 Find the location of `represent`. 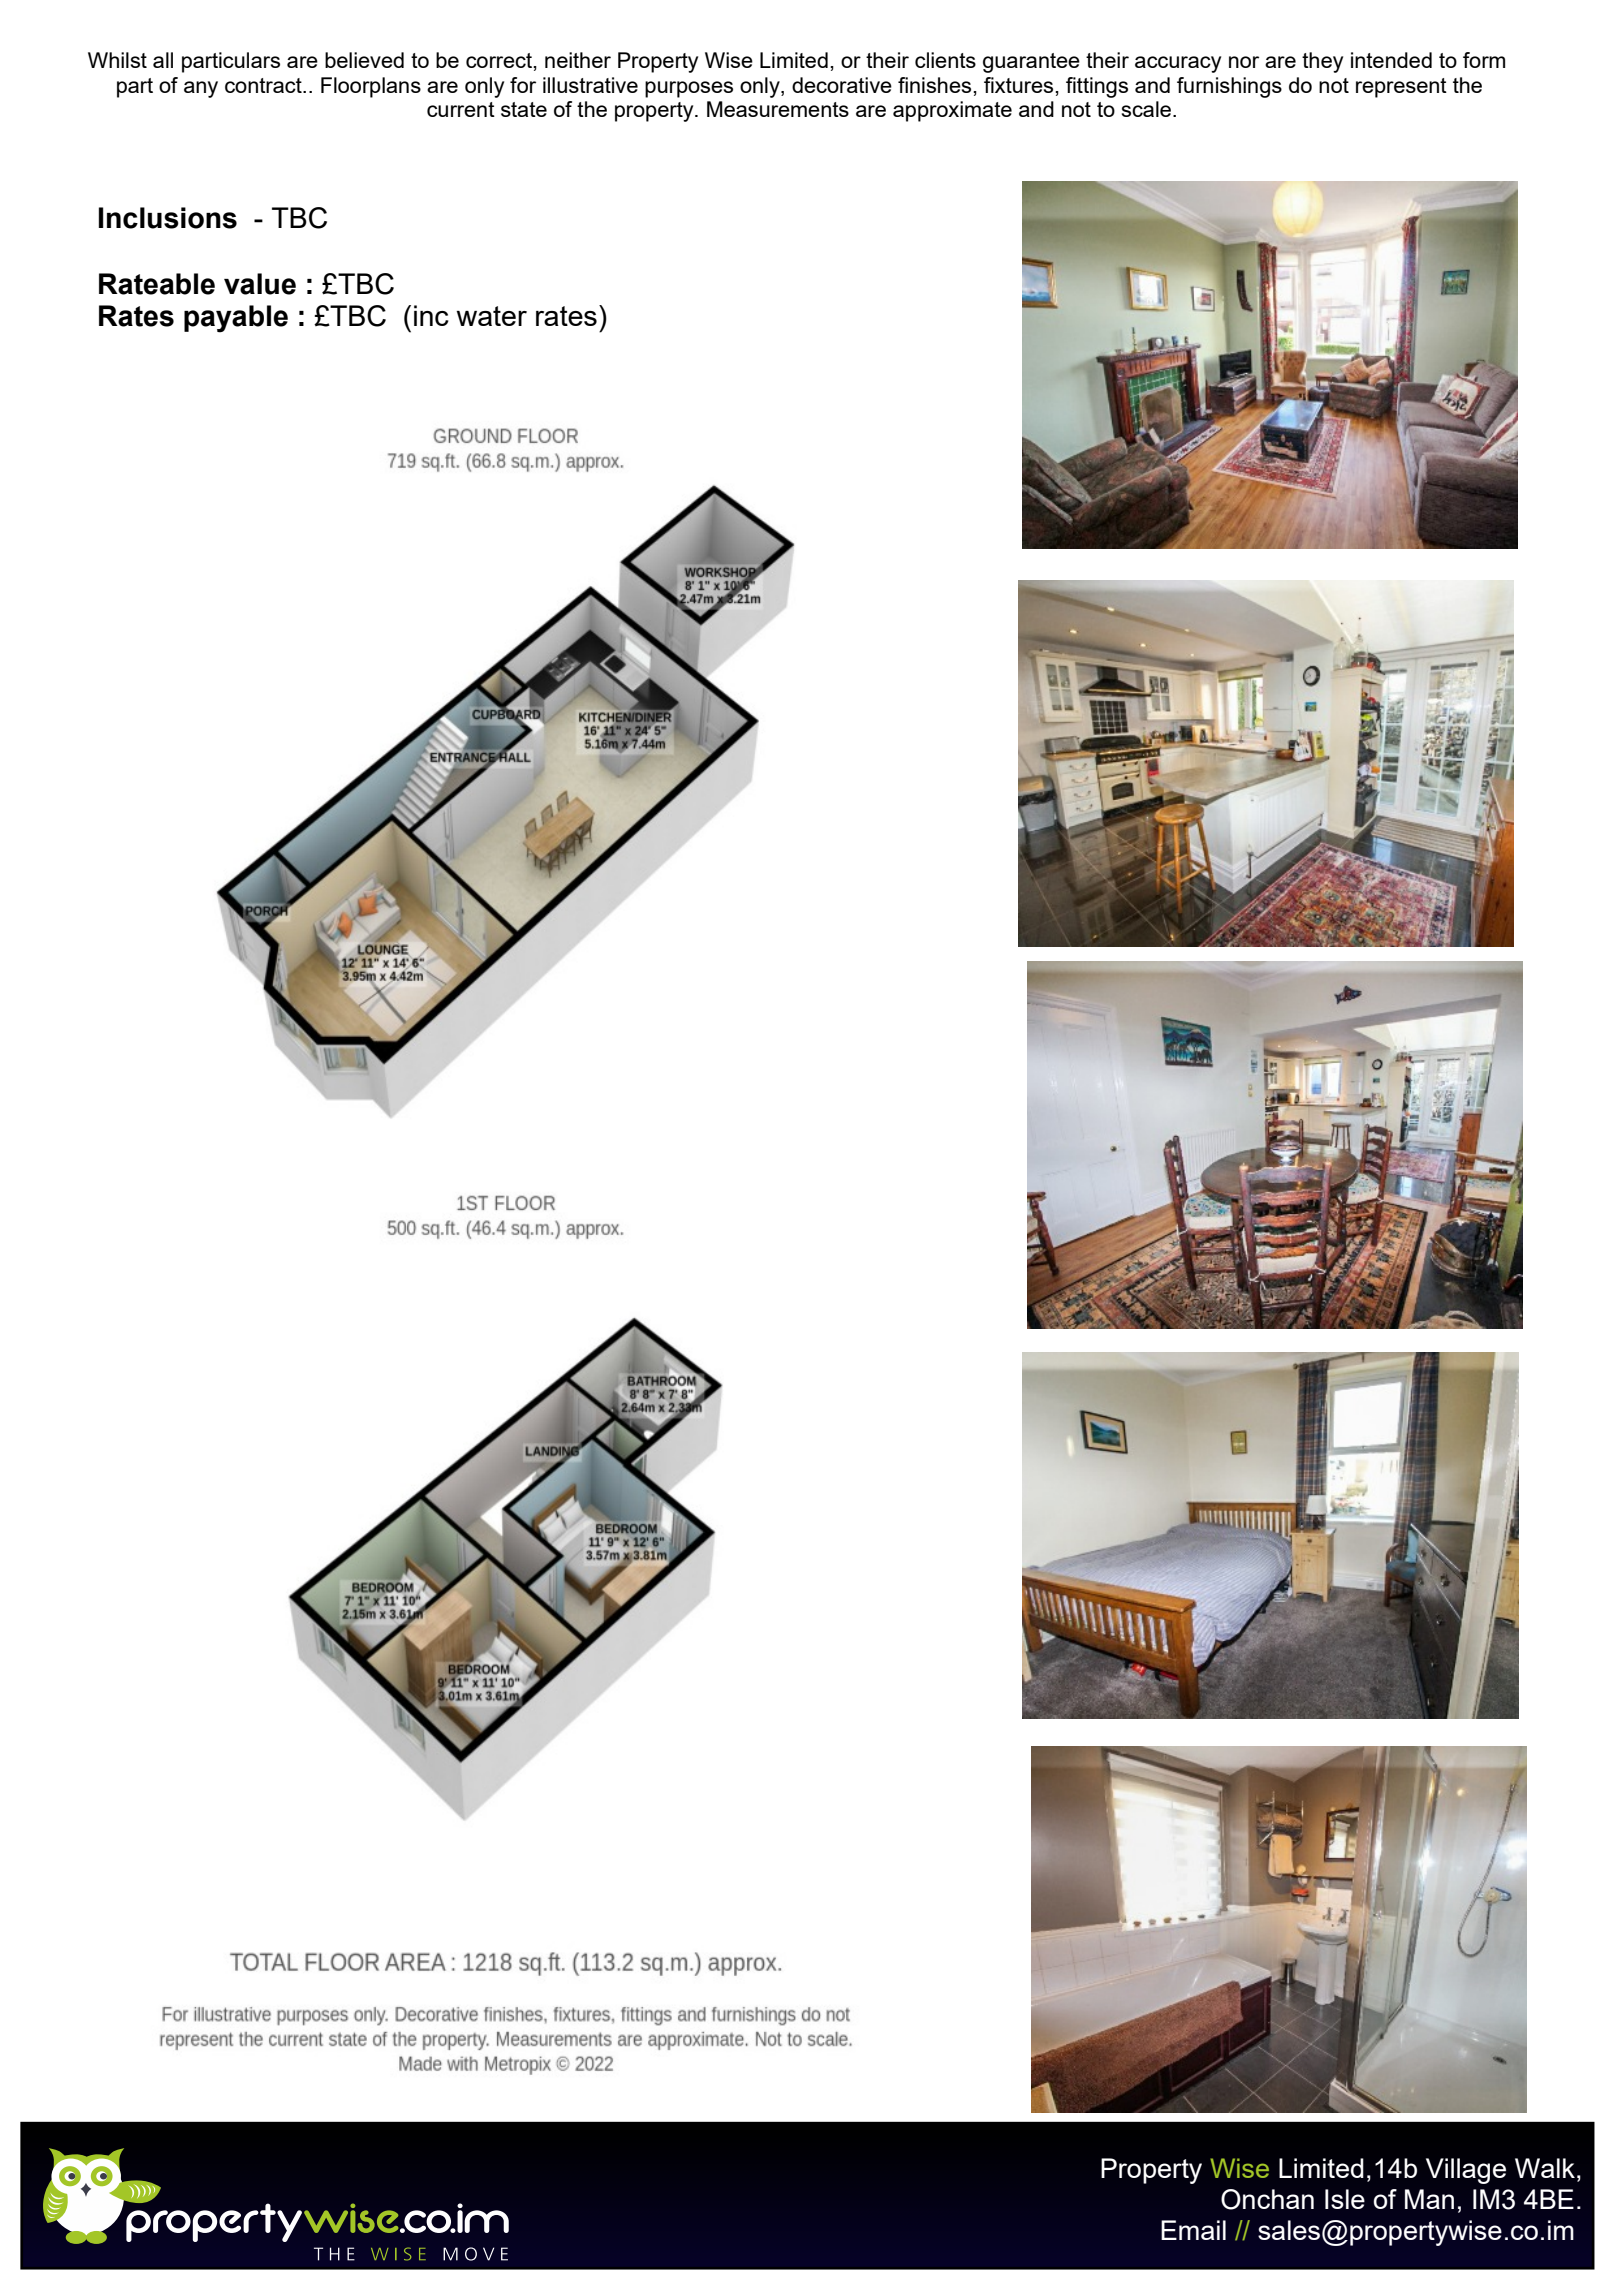

represent is located at coordinates (1401, 88).
